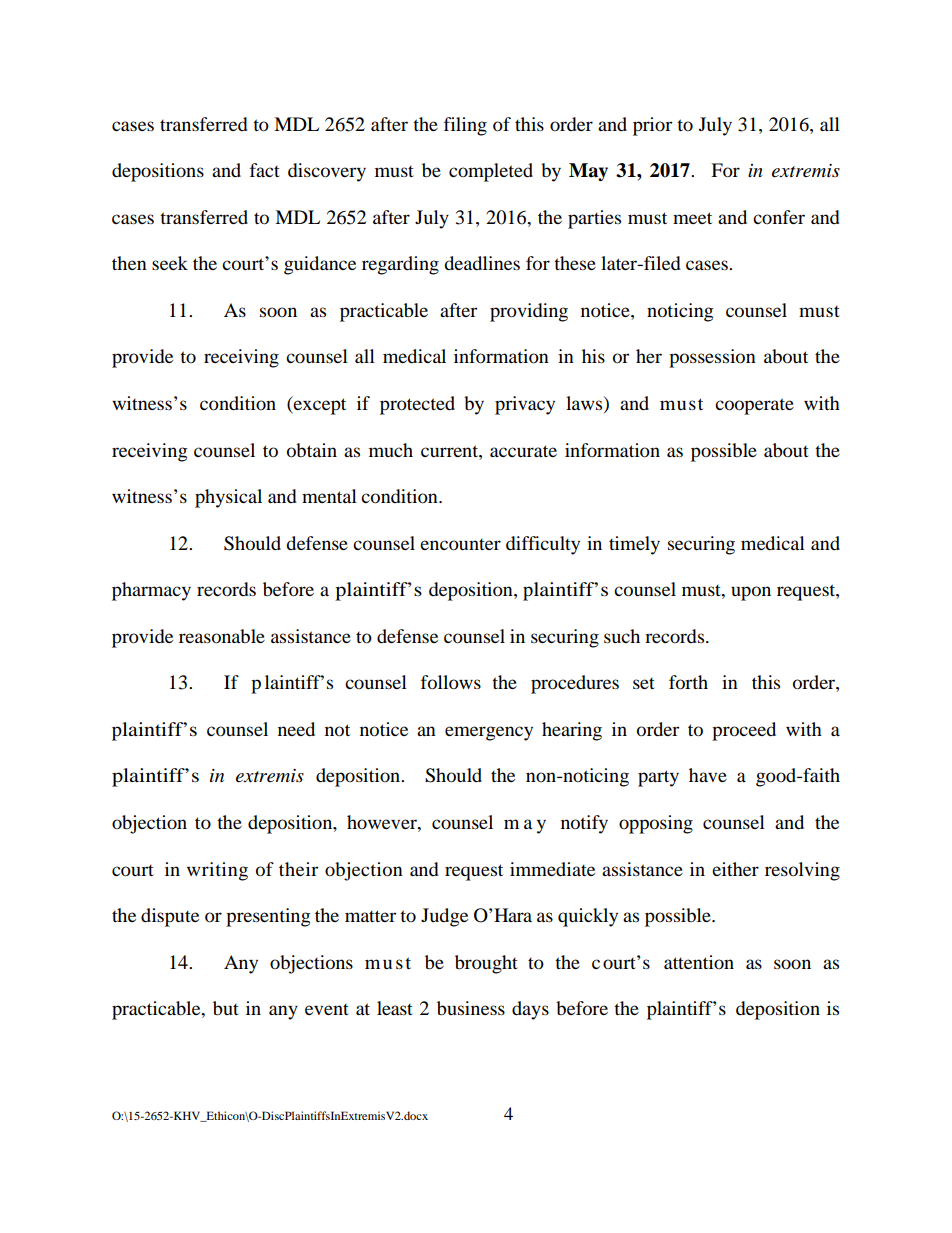 The image size is (952, 1233). I want to click on follows, so click(451, 682).
